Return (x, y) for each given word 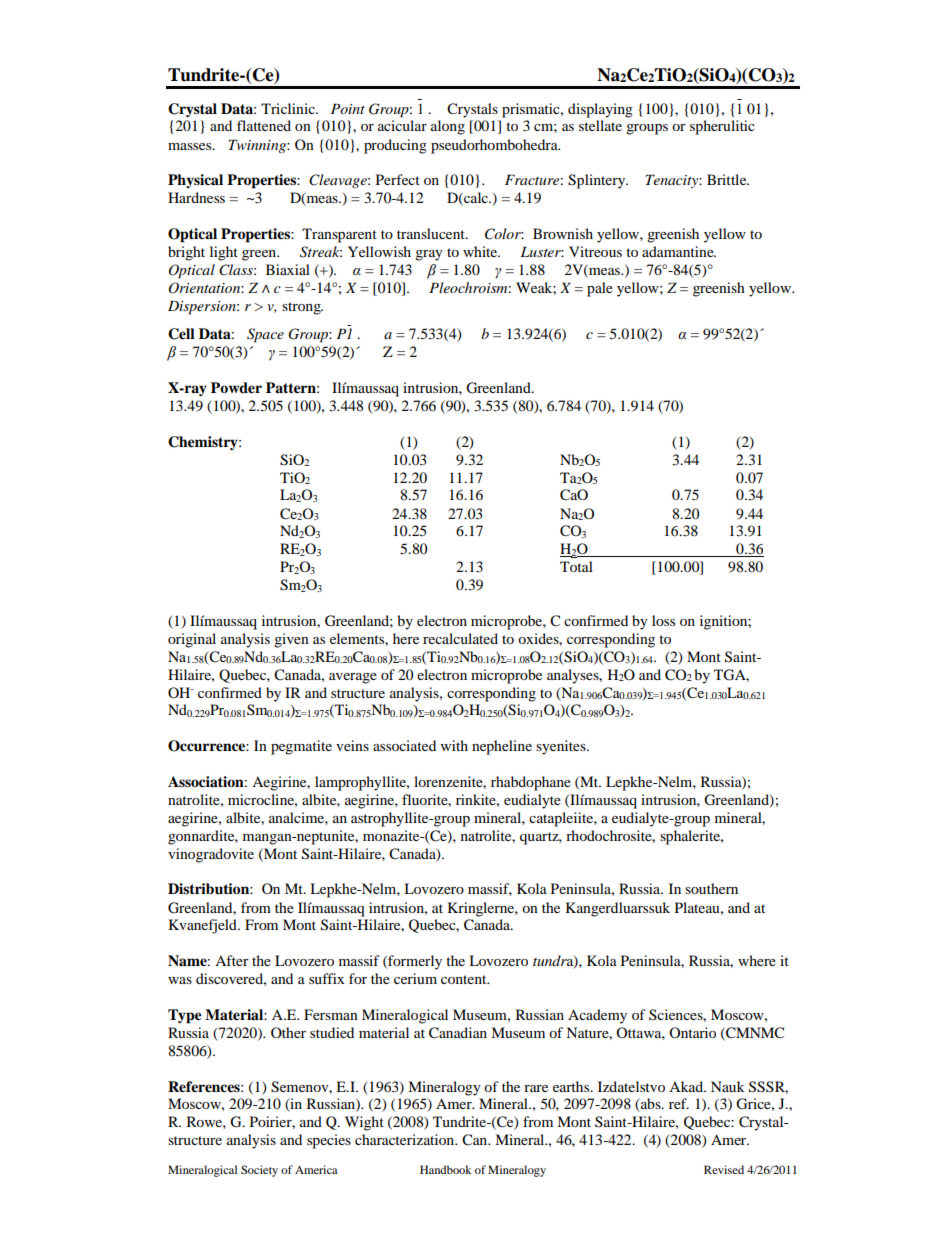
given (291, 640)
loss (663, 620)
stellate (600, 125)
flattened (264, 125)
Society (259, 1171)
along (448, 127)
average (353, 678)
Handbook (446, 1169)
